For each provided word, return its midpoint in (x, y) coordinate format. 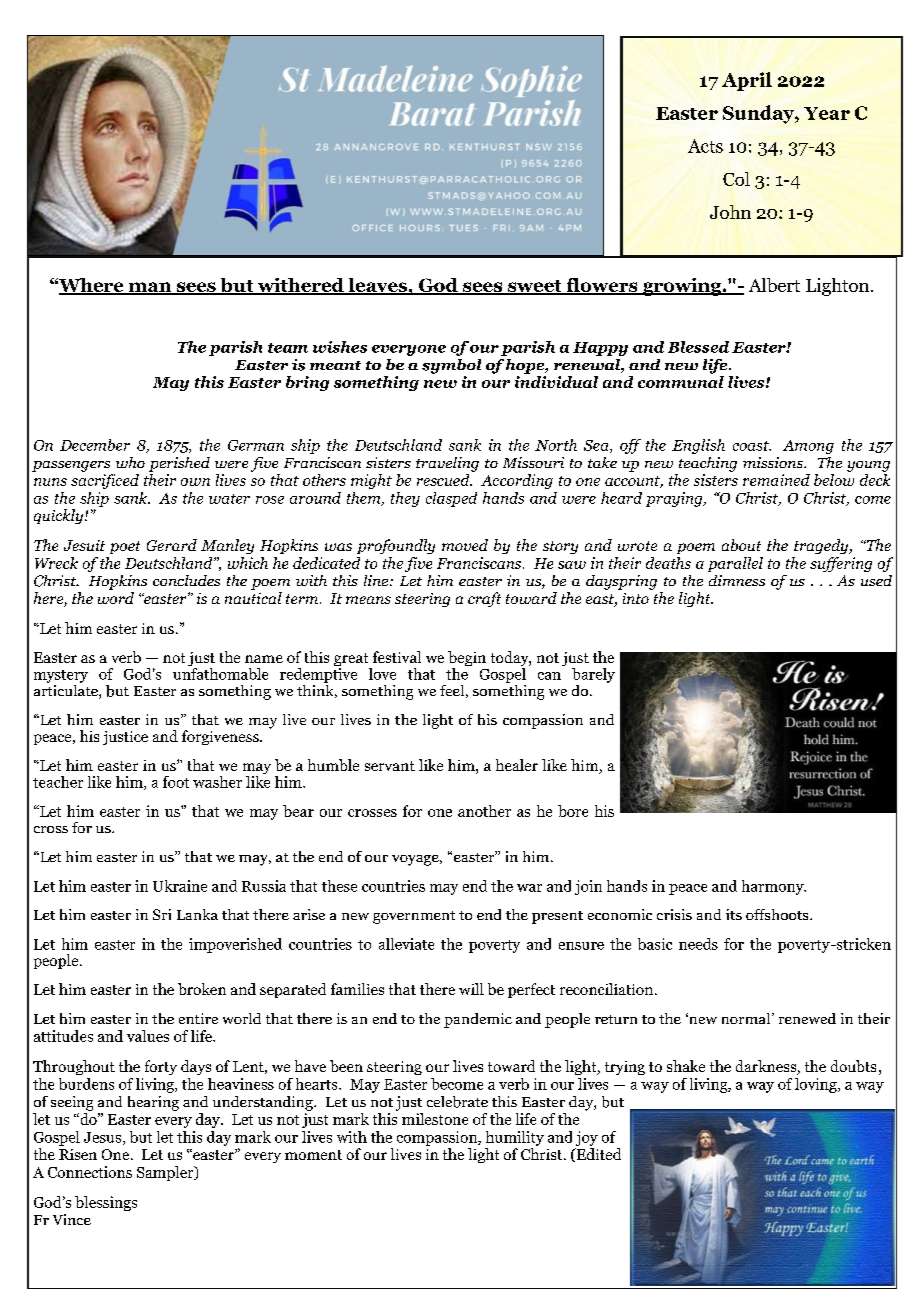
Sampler (166, 1173)
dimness (737, 580)
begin (467, 660)
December (95, 445)
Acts (705, 146)
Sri (162, 914)
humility (515, 1138)
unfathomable (220, 672)
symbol (451, 366)
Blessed (698, 347)
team (288, 348)
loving (817, 1085)
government (414, 917)
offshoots (778, 914)
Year (827, 113)
